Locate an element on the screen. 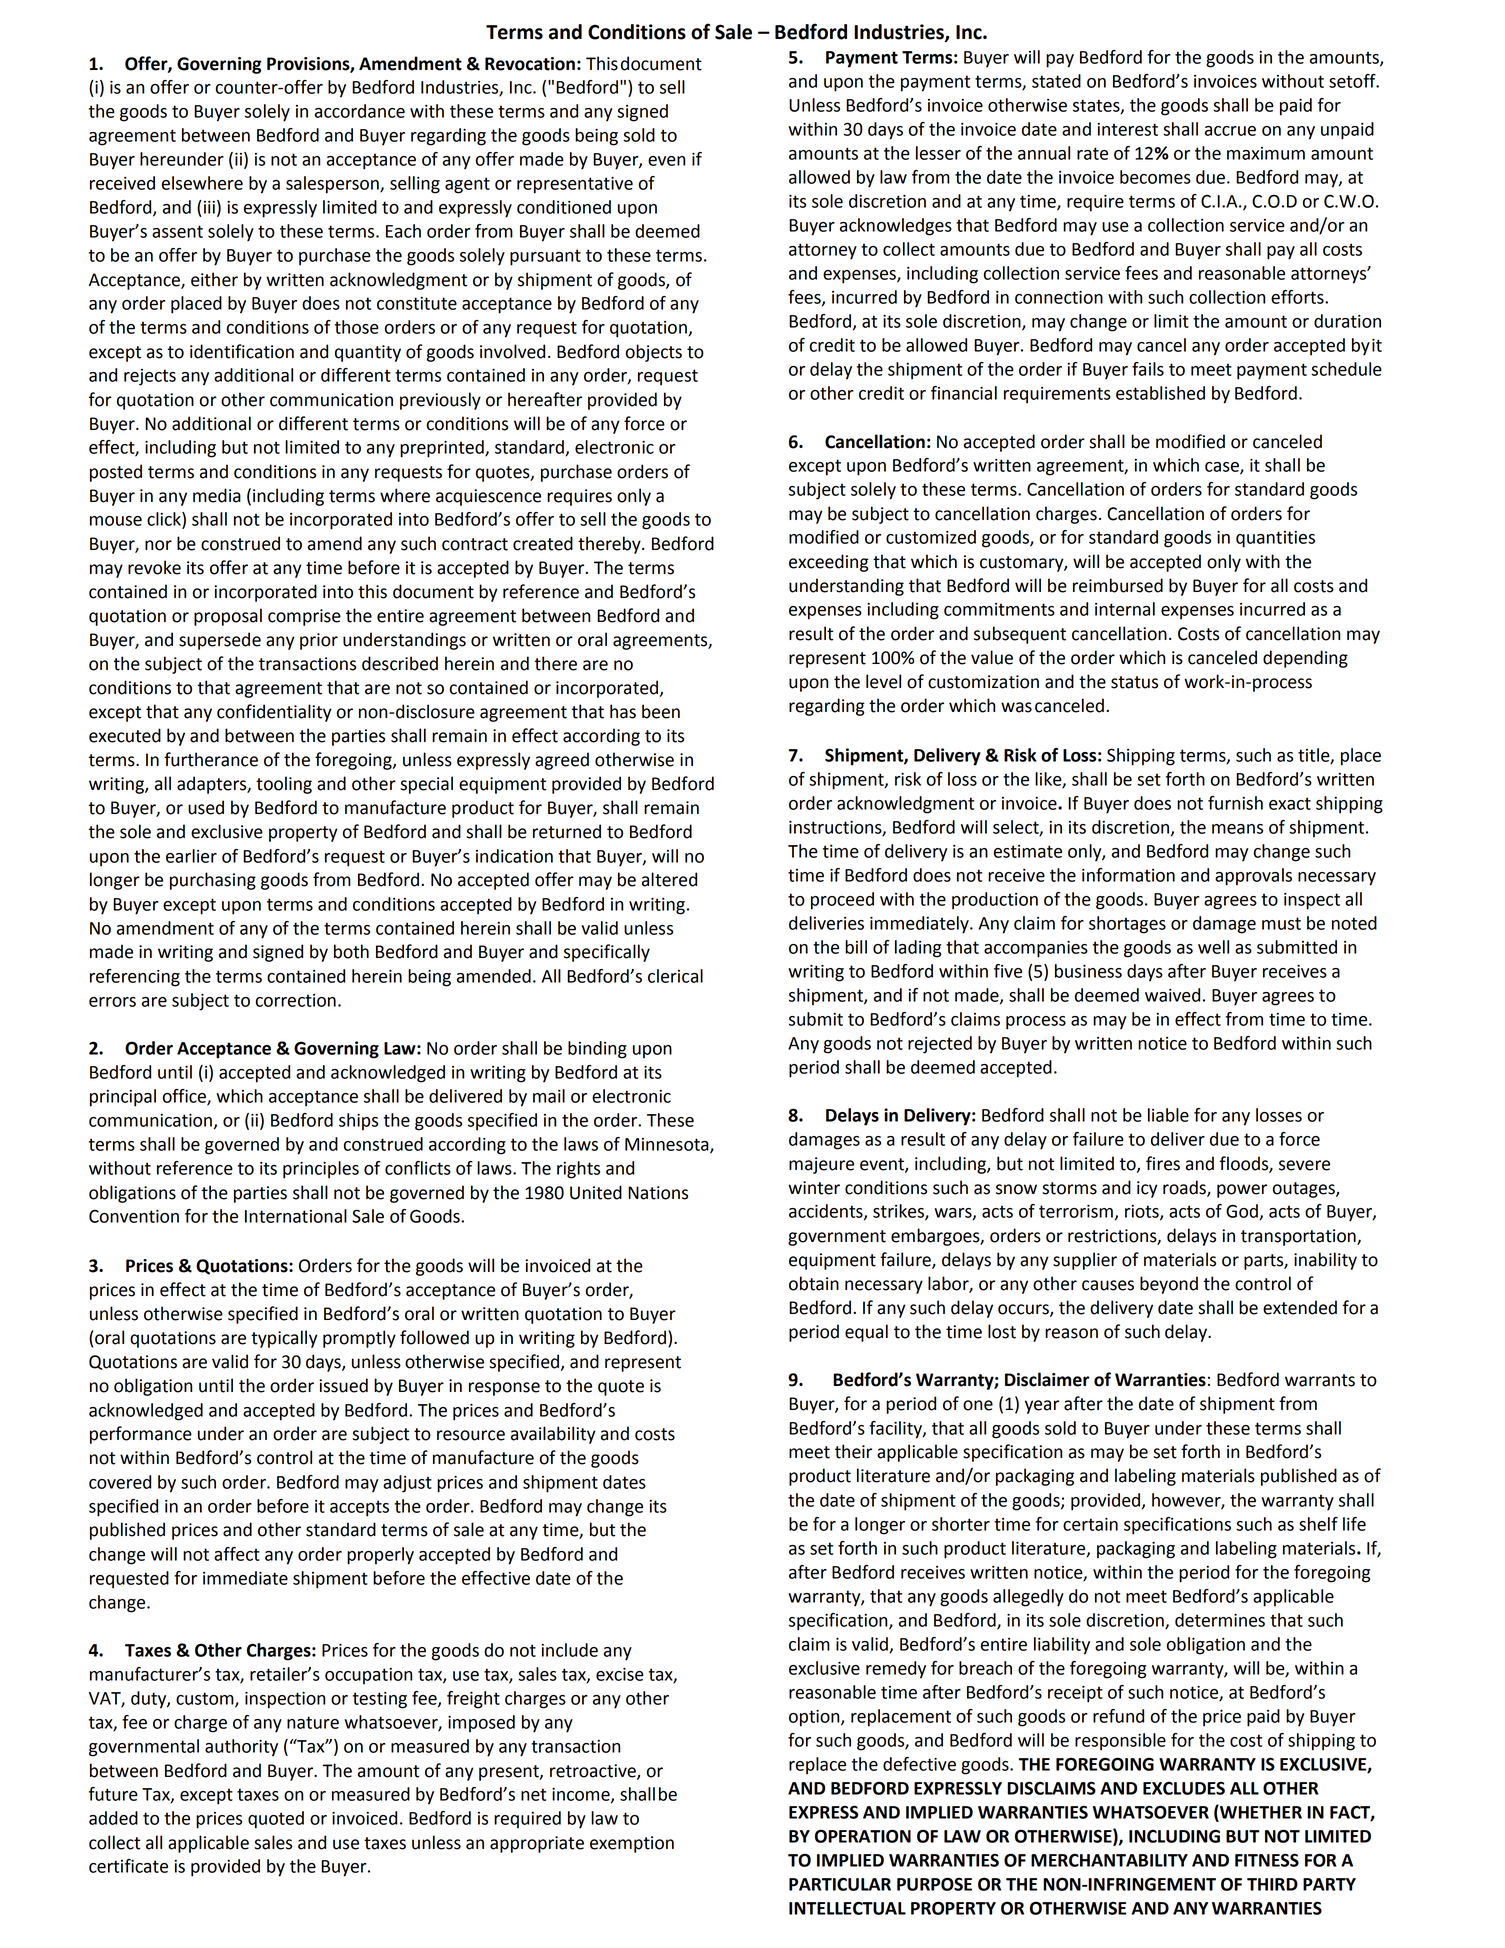 The width and height of the screenshot is (1505, 1948). status is located at coordinates (1134, 682).
